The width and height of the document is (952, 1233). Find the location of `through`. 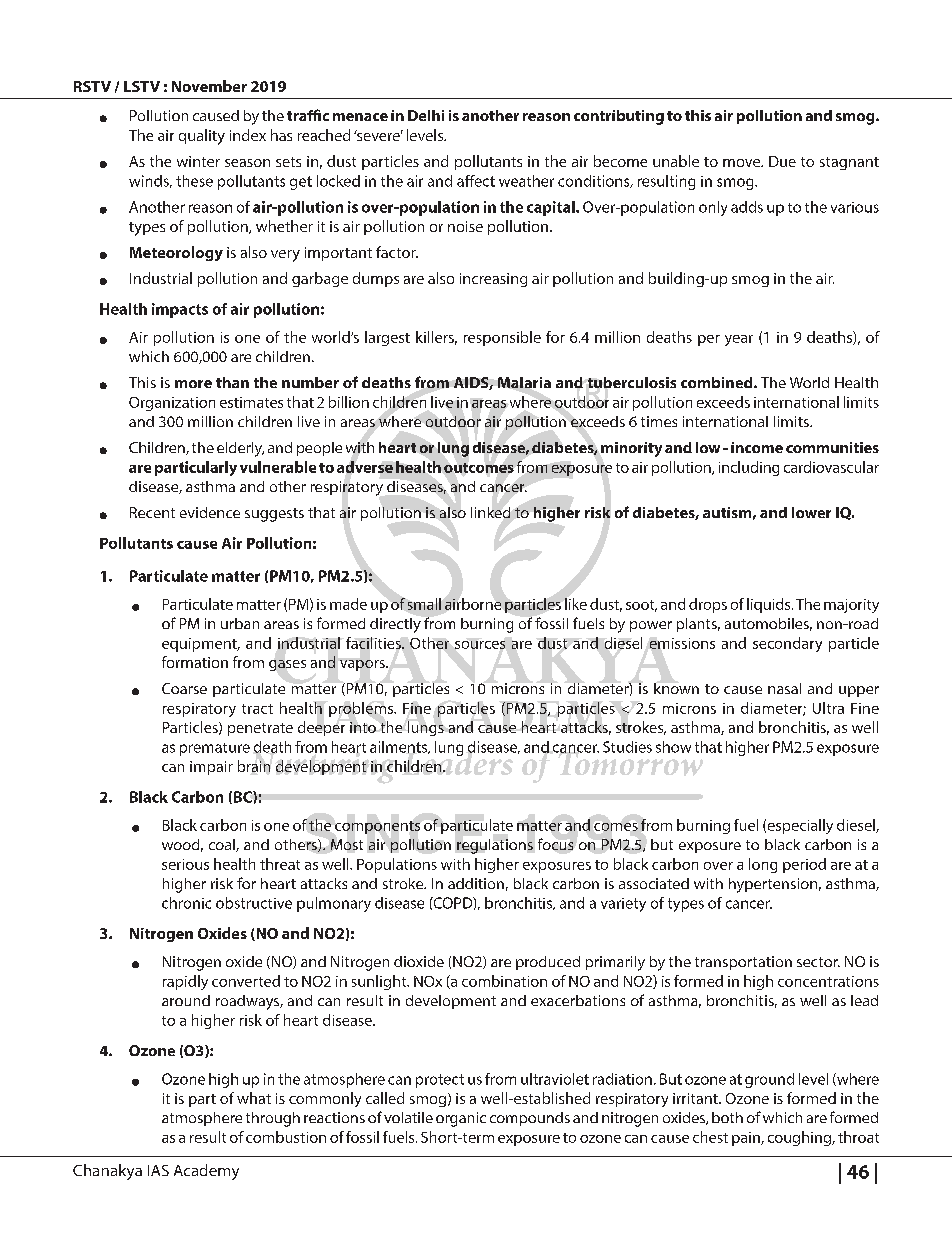

through is located at coordinates (273, 1119).
